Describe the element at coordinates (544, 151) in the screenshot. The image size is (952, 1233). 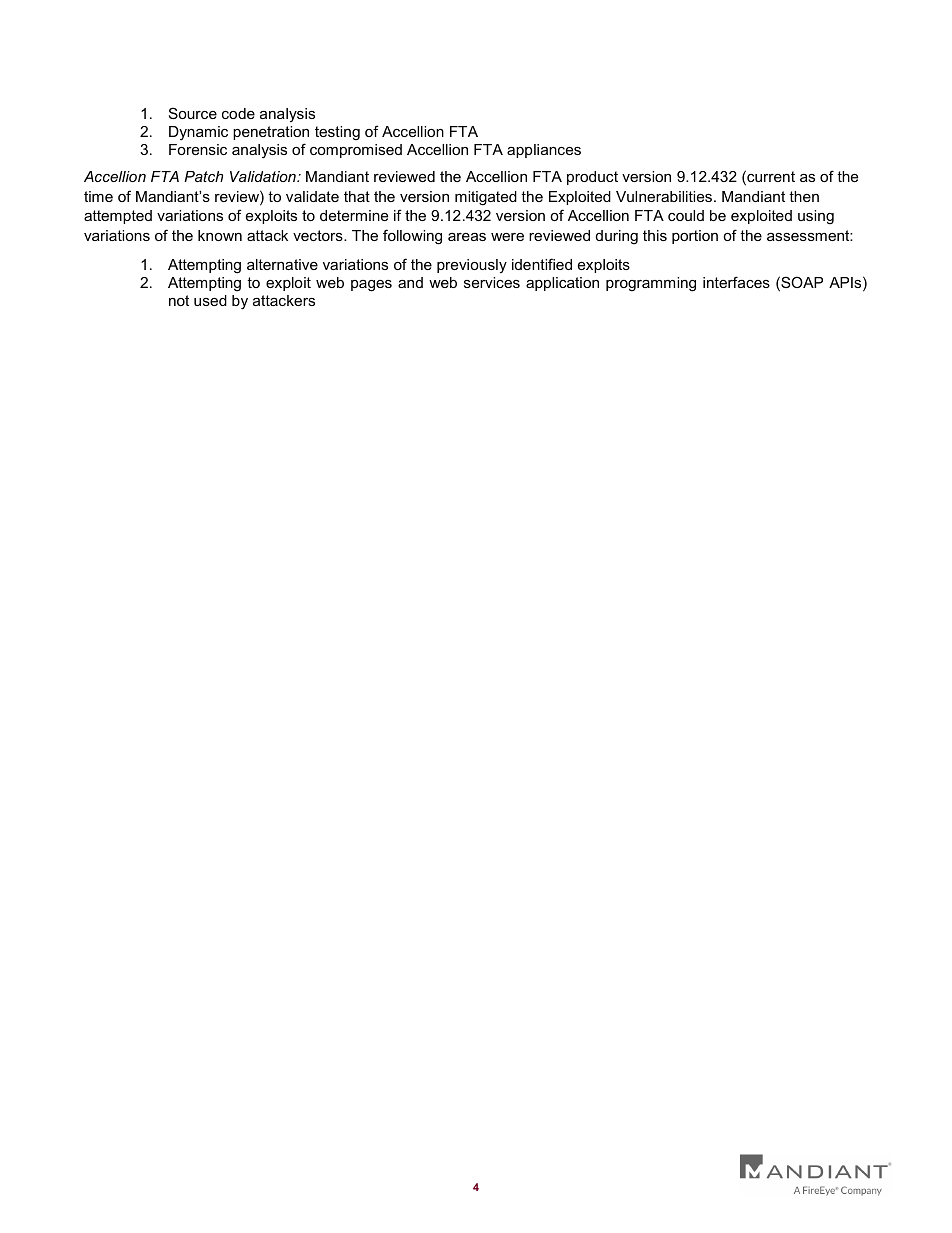
I see `appliances` at that location.
